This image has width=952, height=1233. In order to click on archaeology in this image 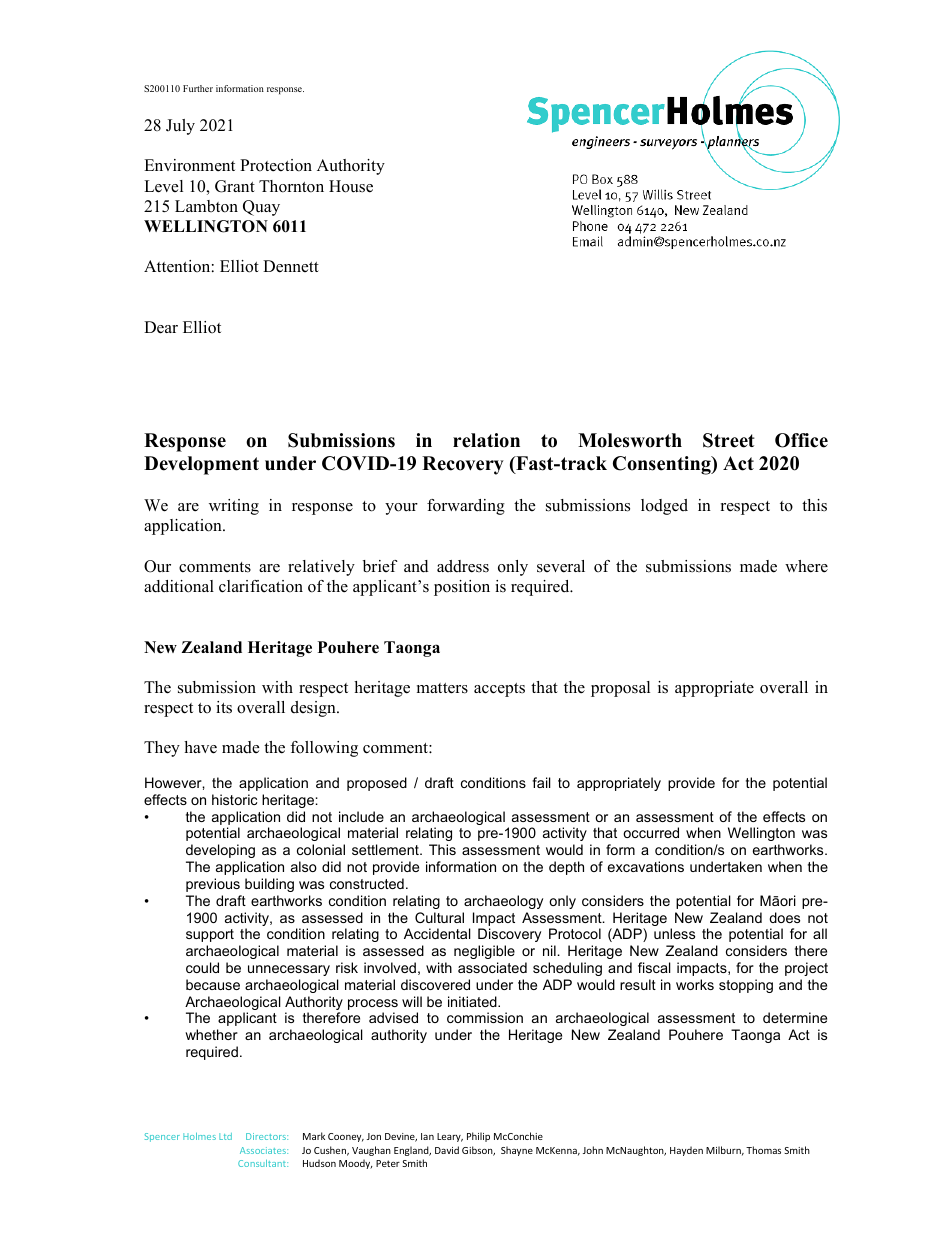, I will do `click(503, 902)`.
